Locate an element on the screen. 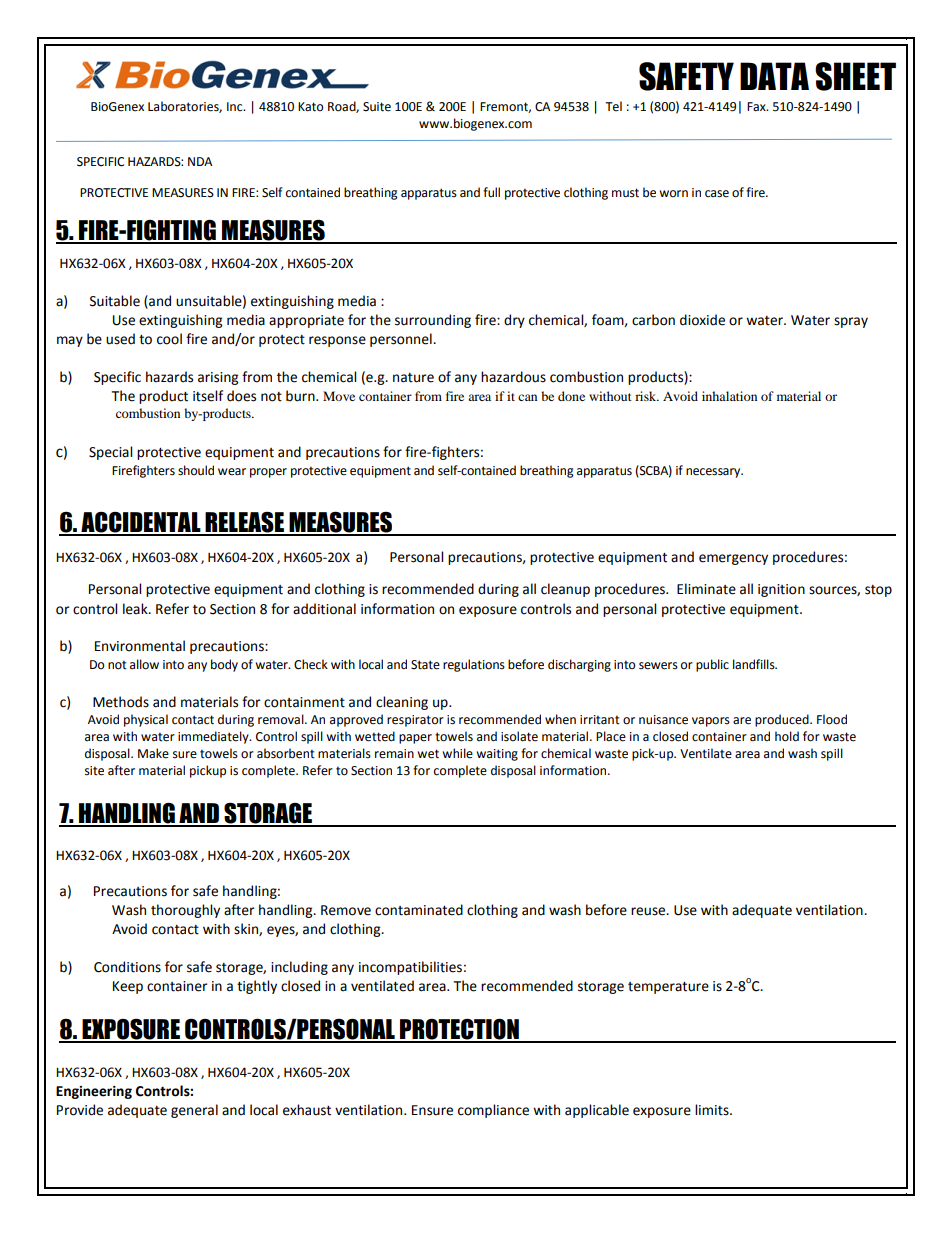  spray is located at coordinates (851, 322).
